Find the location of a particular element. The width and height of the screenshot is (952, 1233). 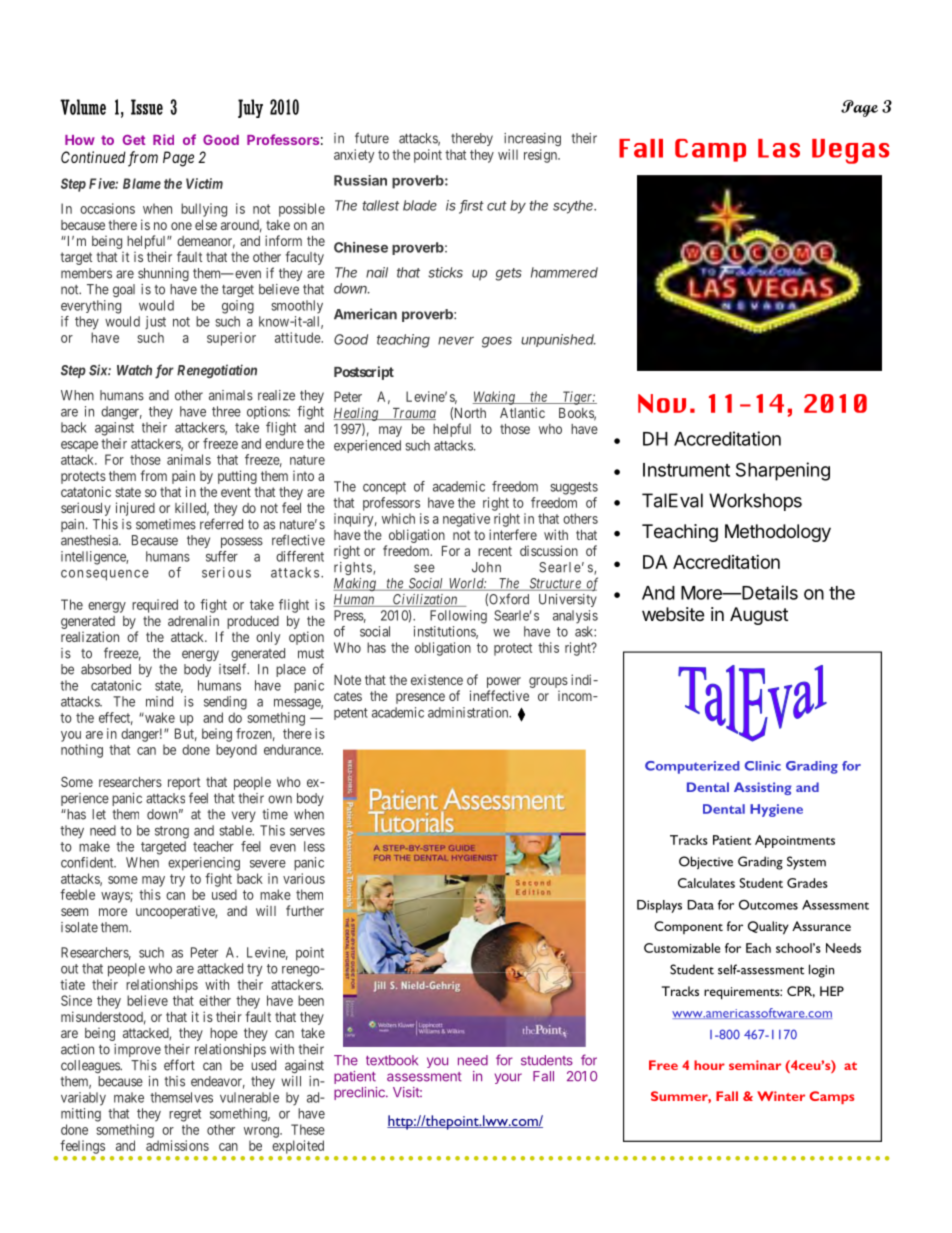

increasing is located at coordinates (532, 139).
